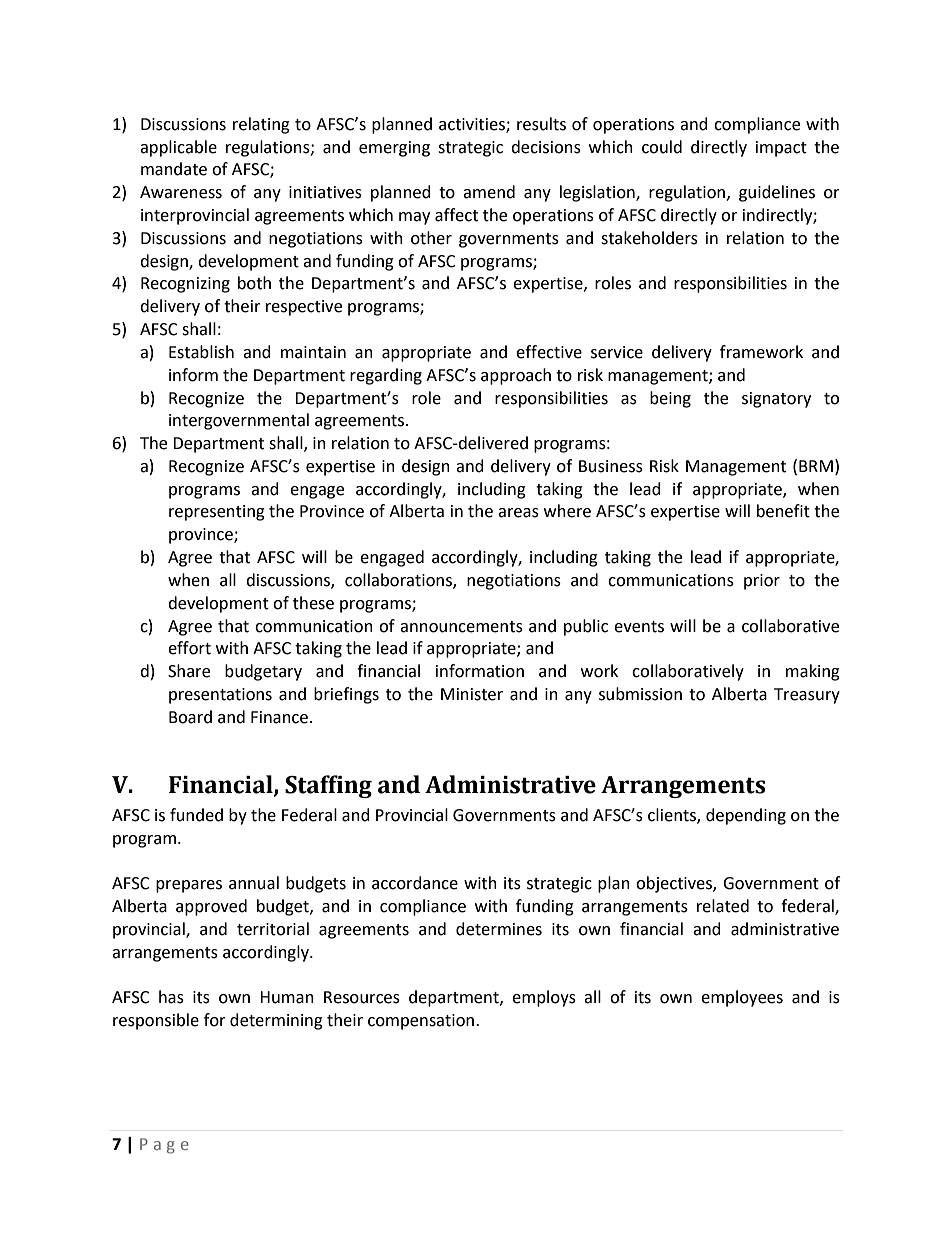 This page has height=1233, width=952. Describe the element at coordinates (422, 1022) in the page. I see `compensation` at that location.
